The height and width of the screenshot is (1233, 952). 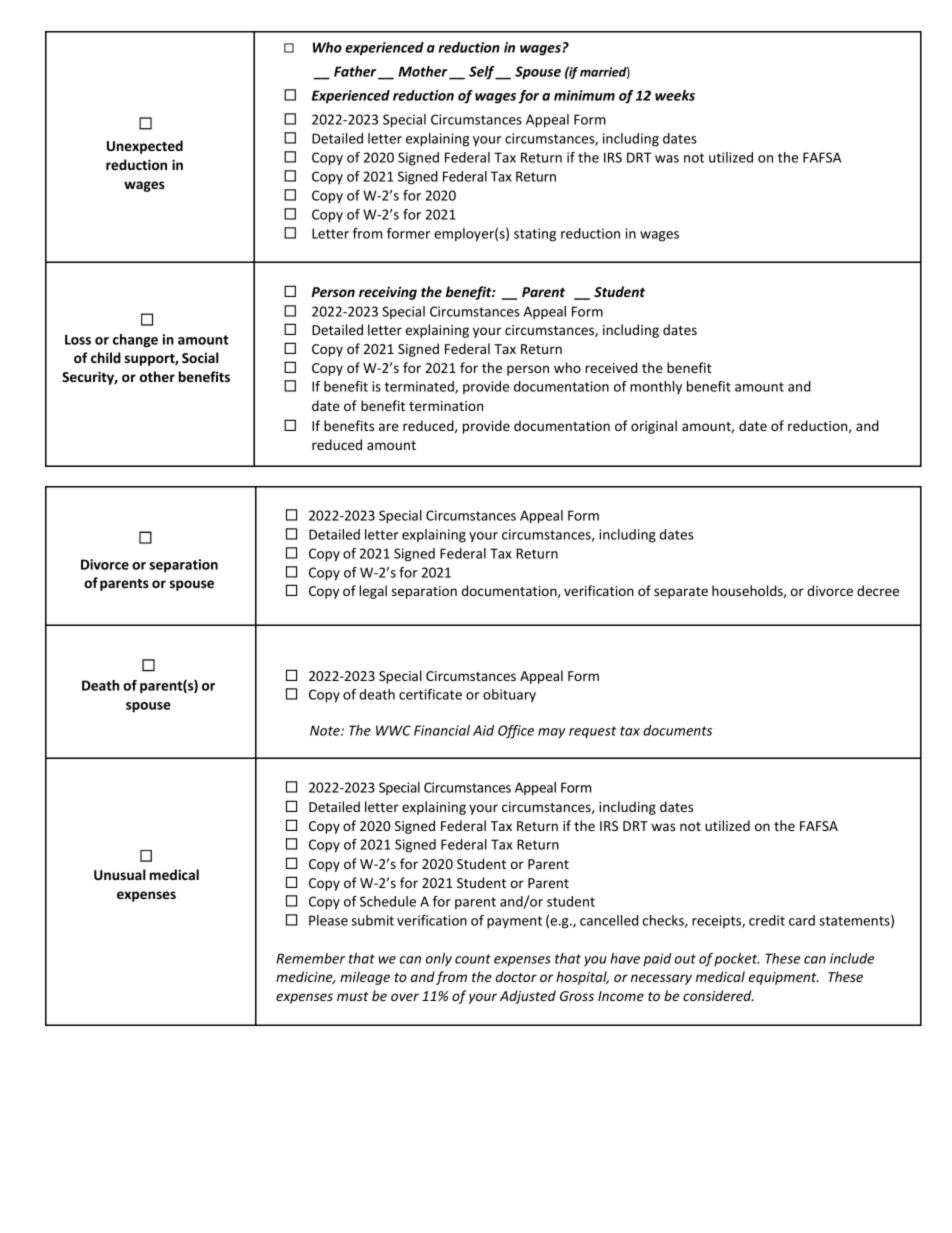 I want to click on Remember, so click(x=310, y=958).
